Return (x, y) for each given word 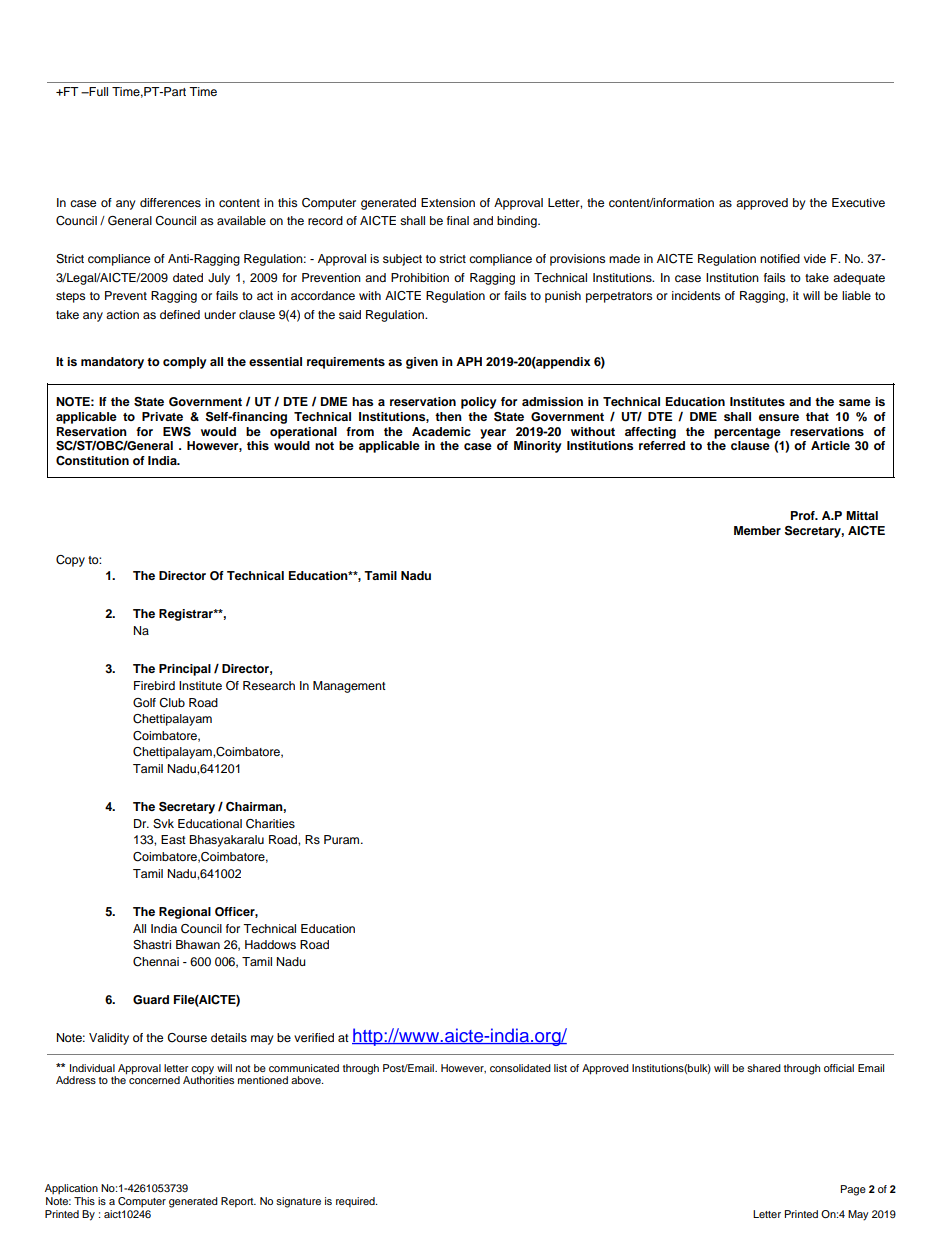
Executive (858, 202)
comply (185, 363)
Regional (185, 913)
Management (349, 687)
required (356, 1202)
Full (97, 91)
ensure (779, 417)
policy (479, 403)
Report (238, 1202)
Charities (270, 824)
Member (757, 530)
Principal (185, 670)
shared (764, 1068)
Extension (448, 202)
